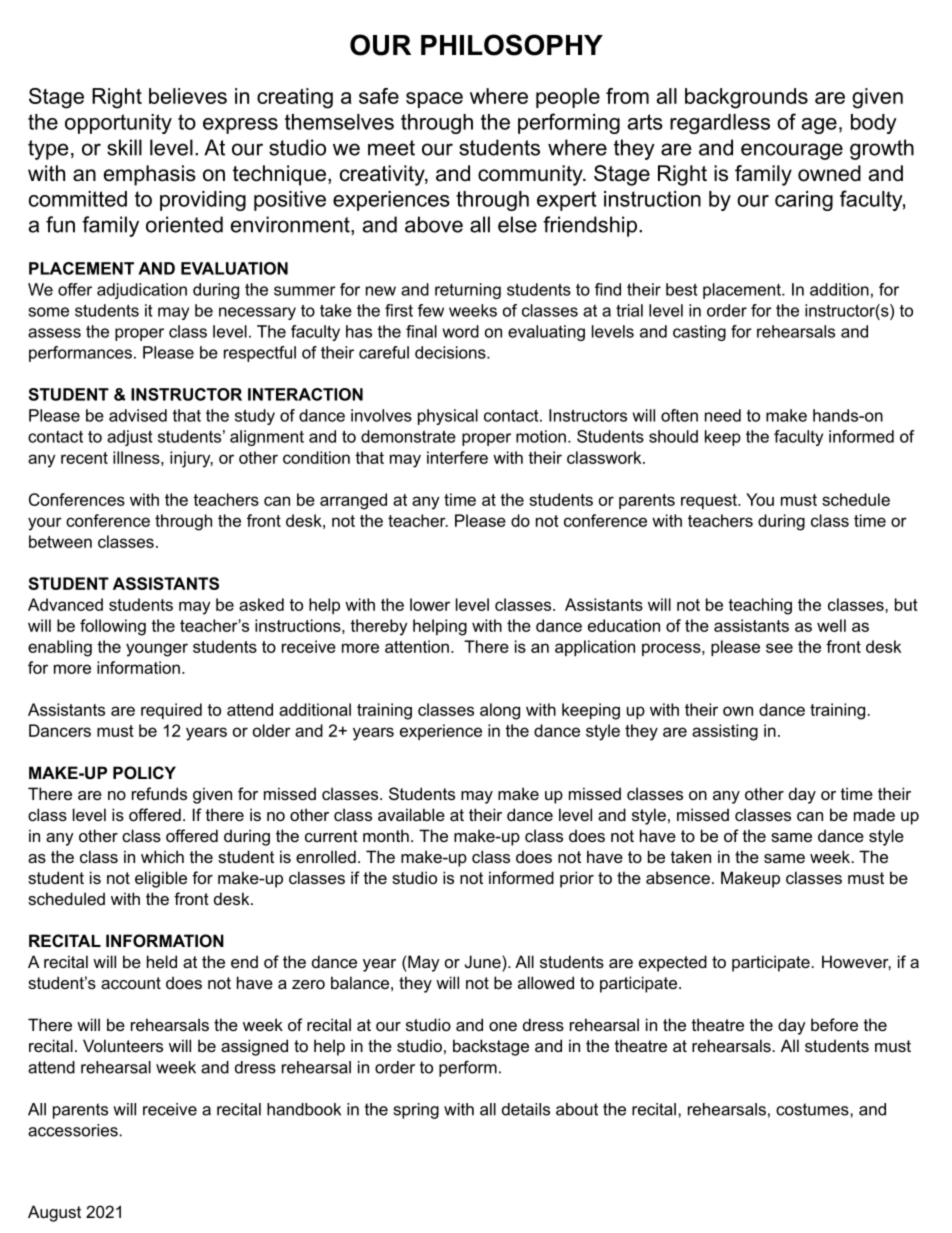 The image size is (952, 1233). What do you see at coordinates (526, 1109) in the screenshot?
I see `details` at bounding box center [526, 1109].
